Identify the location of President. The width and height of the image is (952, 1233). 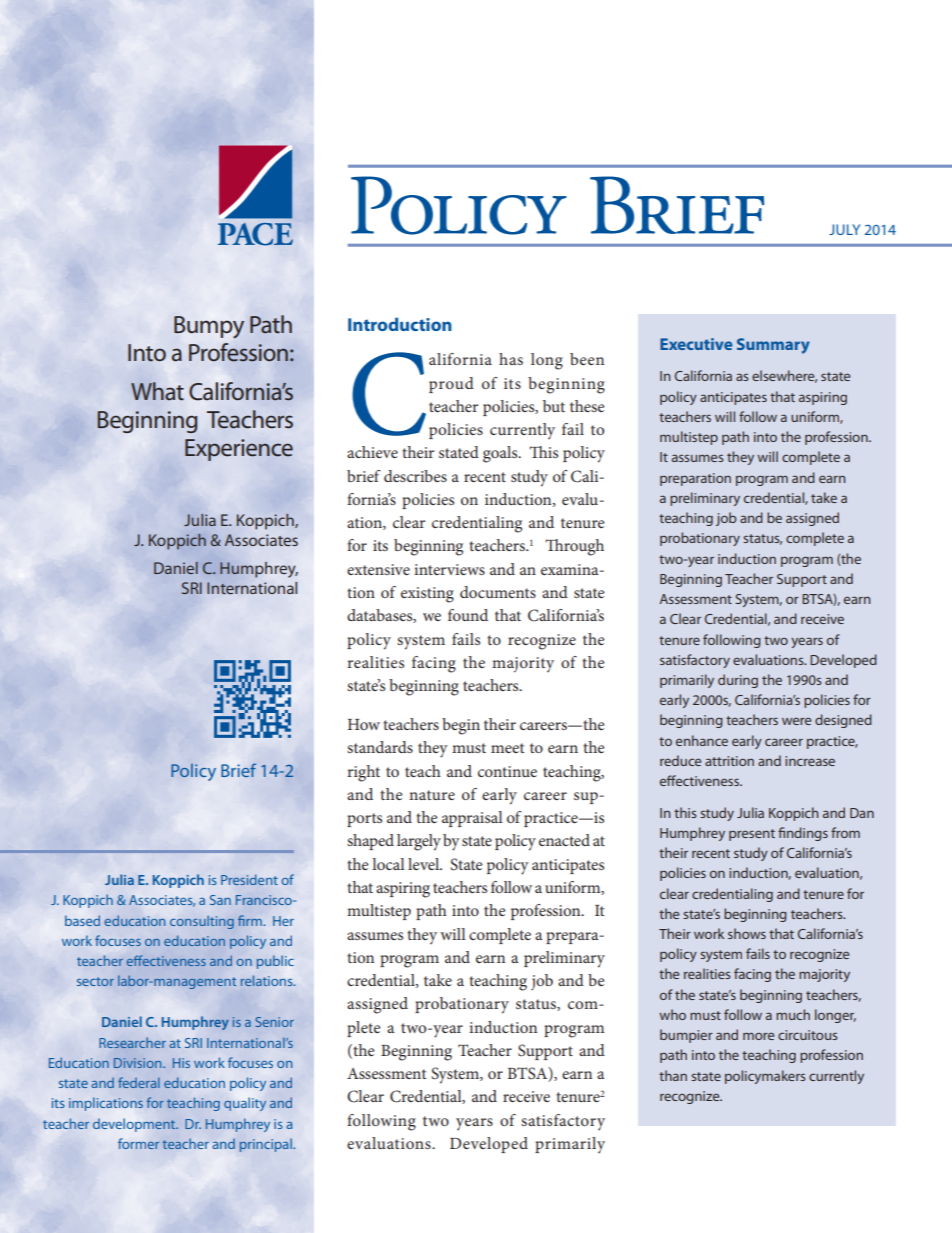
(249, 879).
